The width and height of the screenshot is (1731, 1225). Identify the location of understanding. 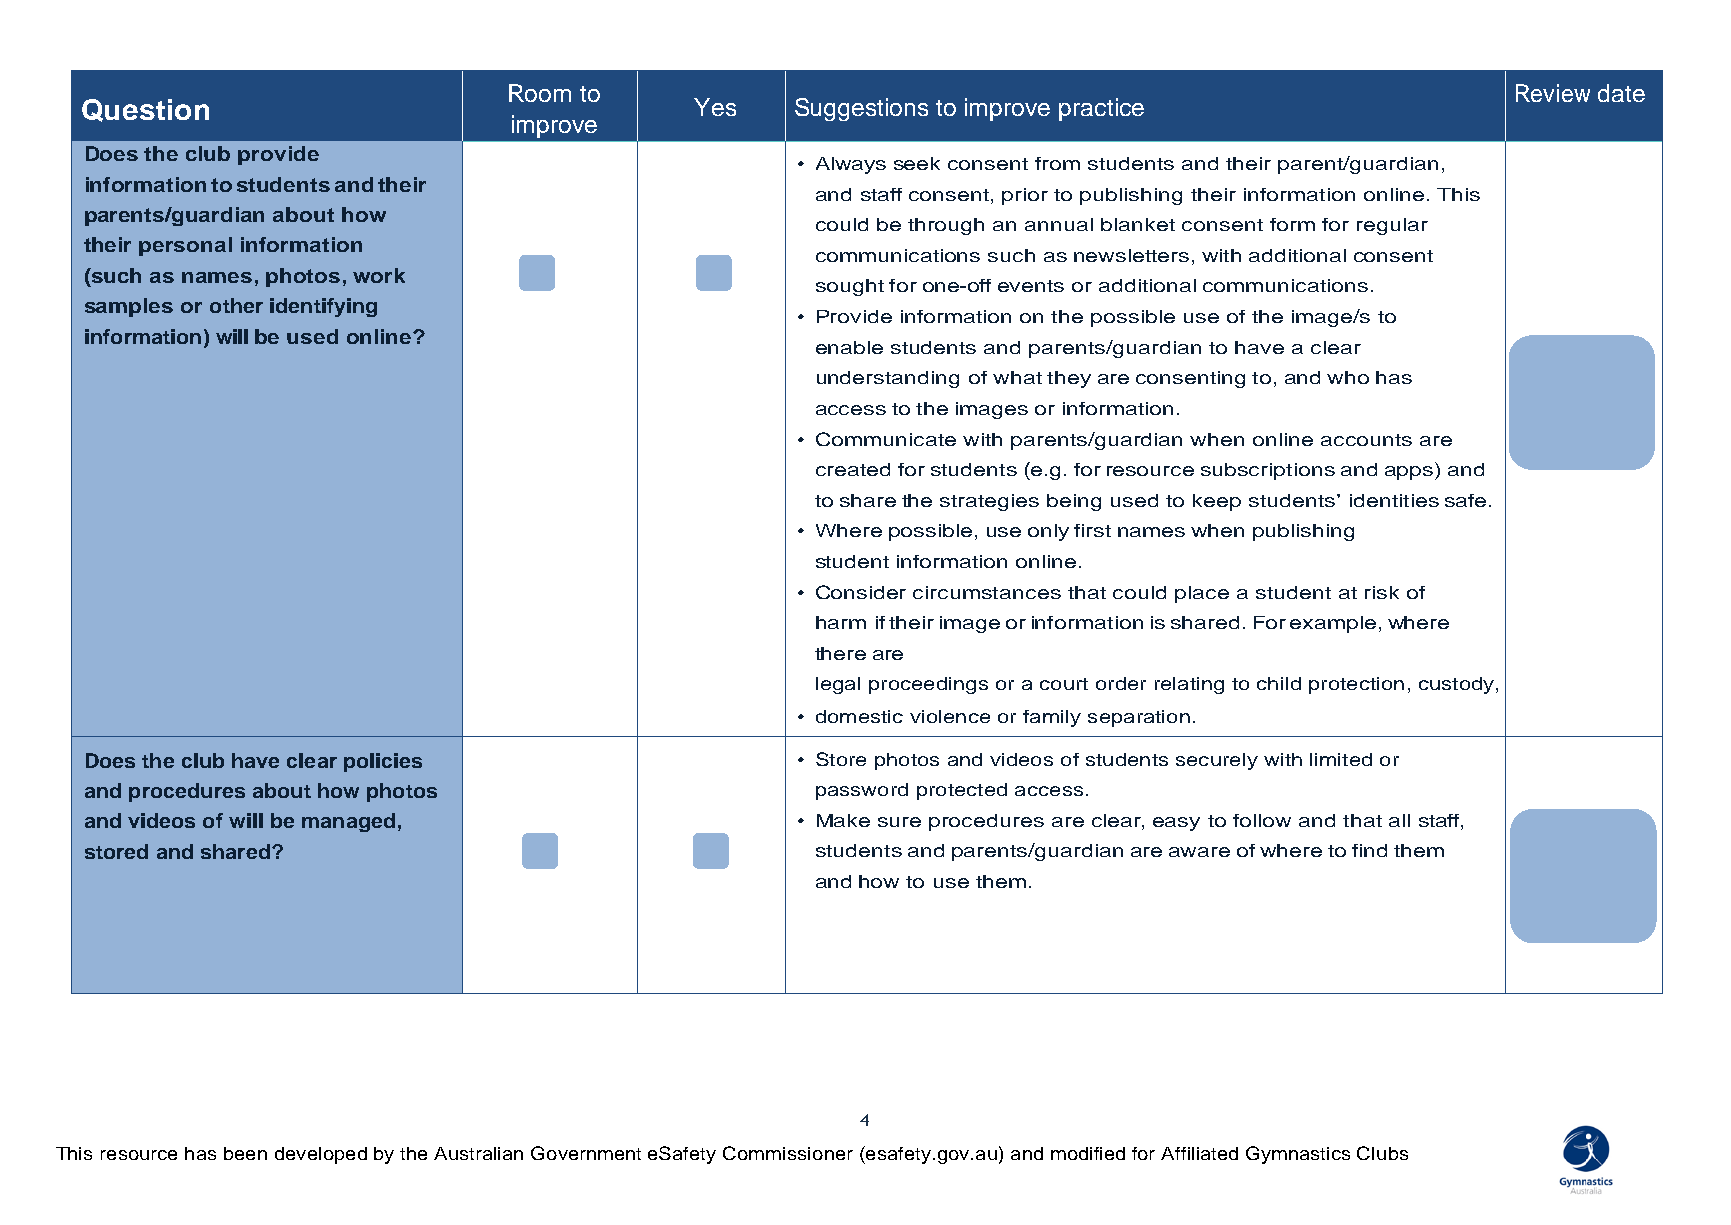
(888, 379).
